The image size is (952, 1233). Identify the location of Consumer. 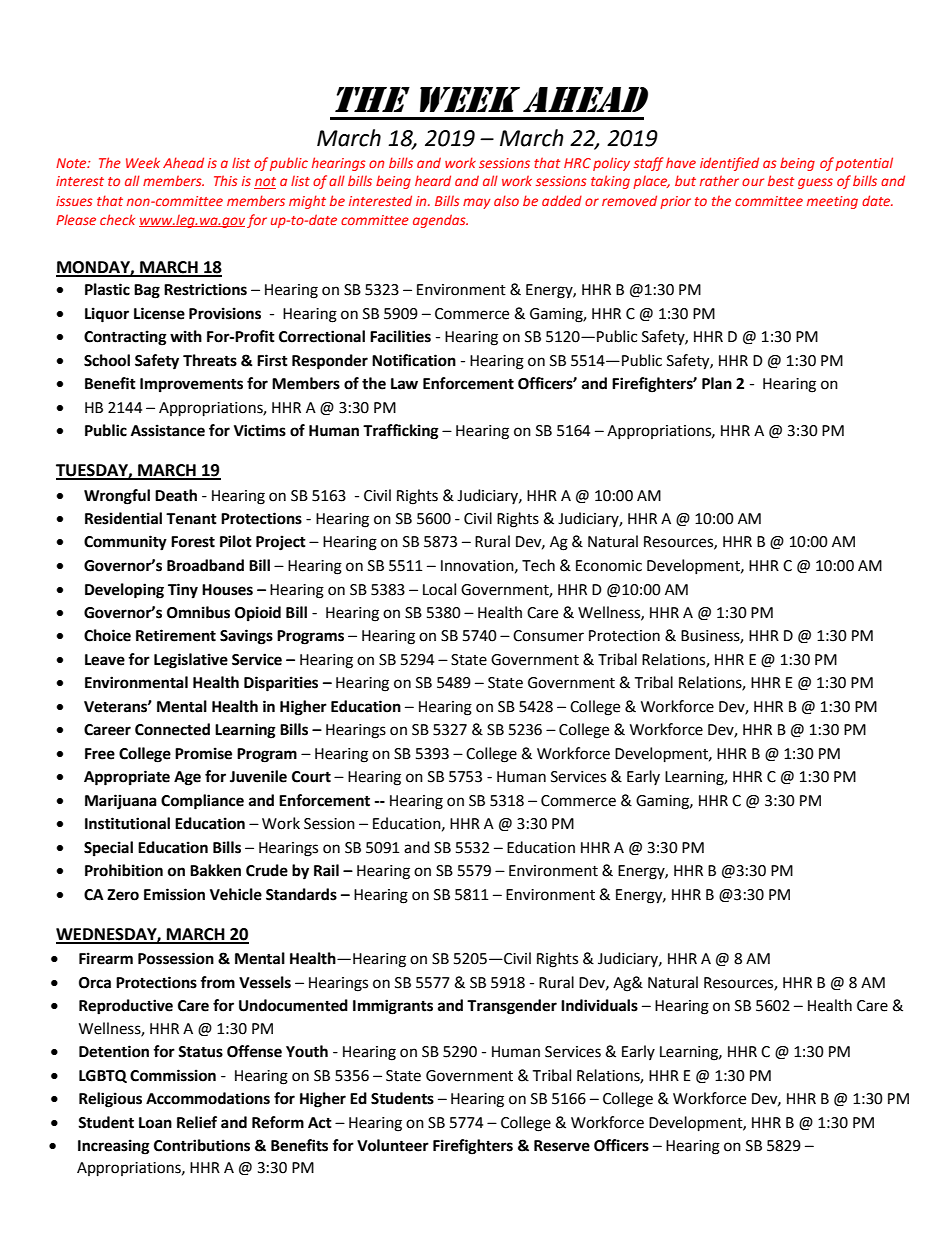
(548, 636).
